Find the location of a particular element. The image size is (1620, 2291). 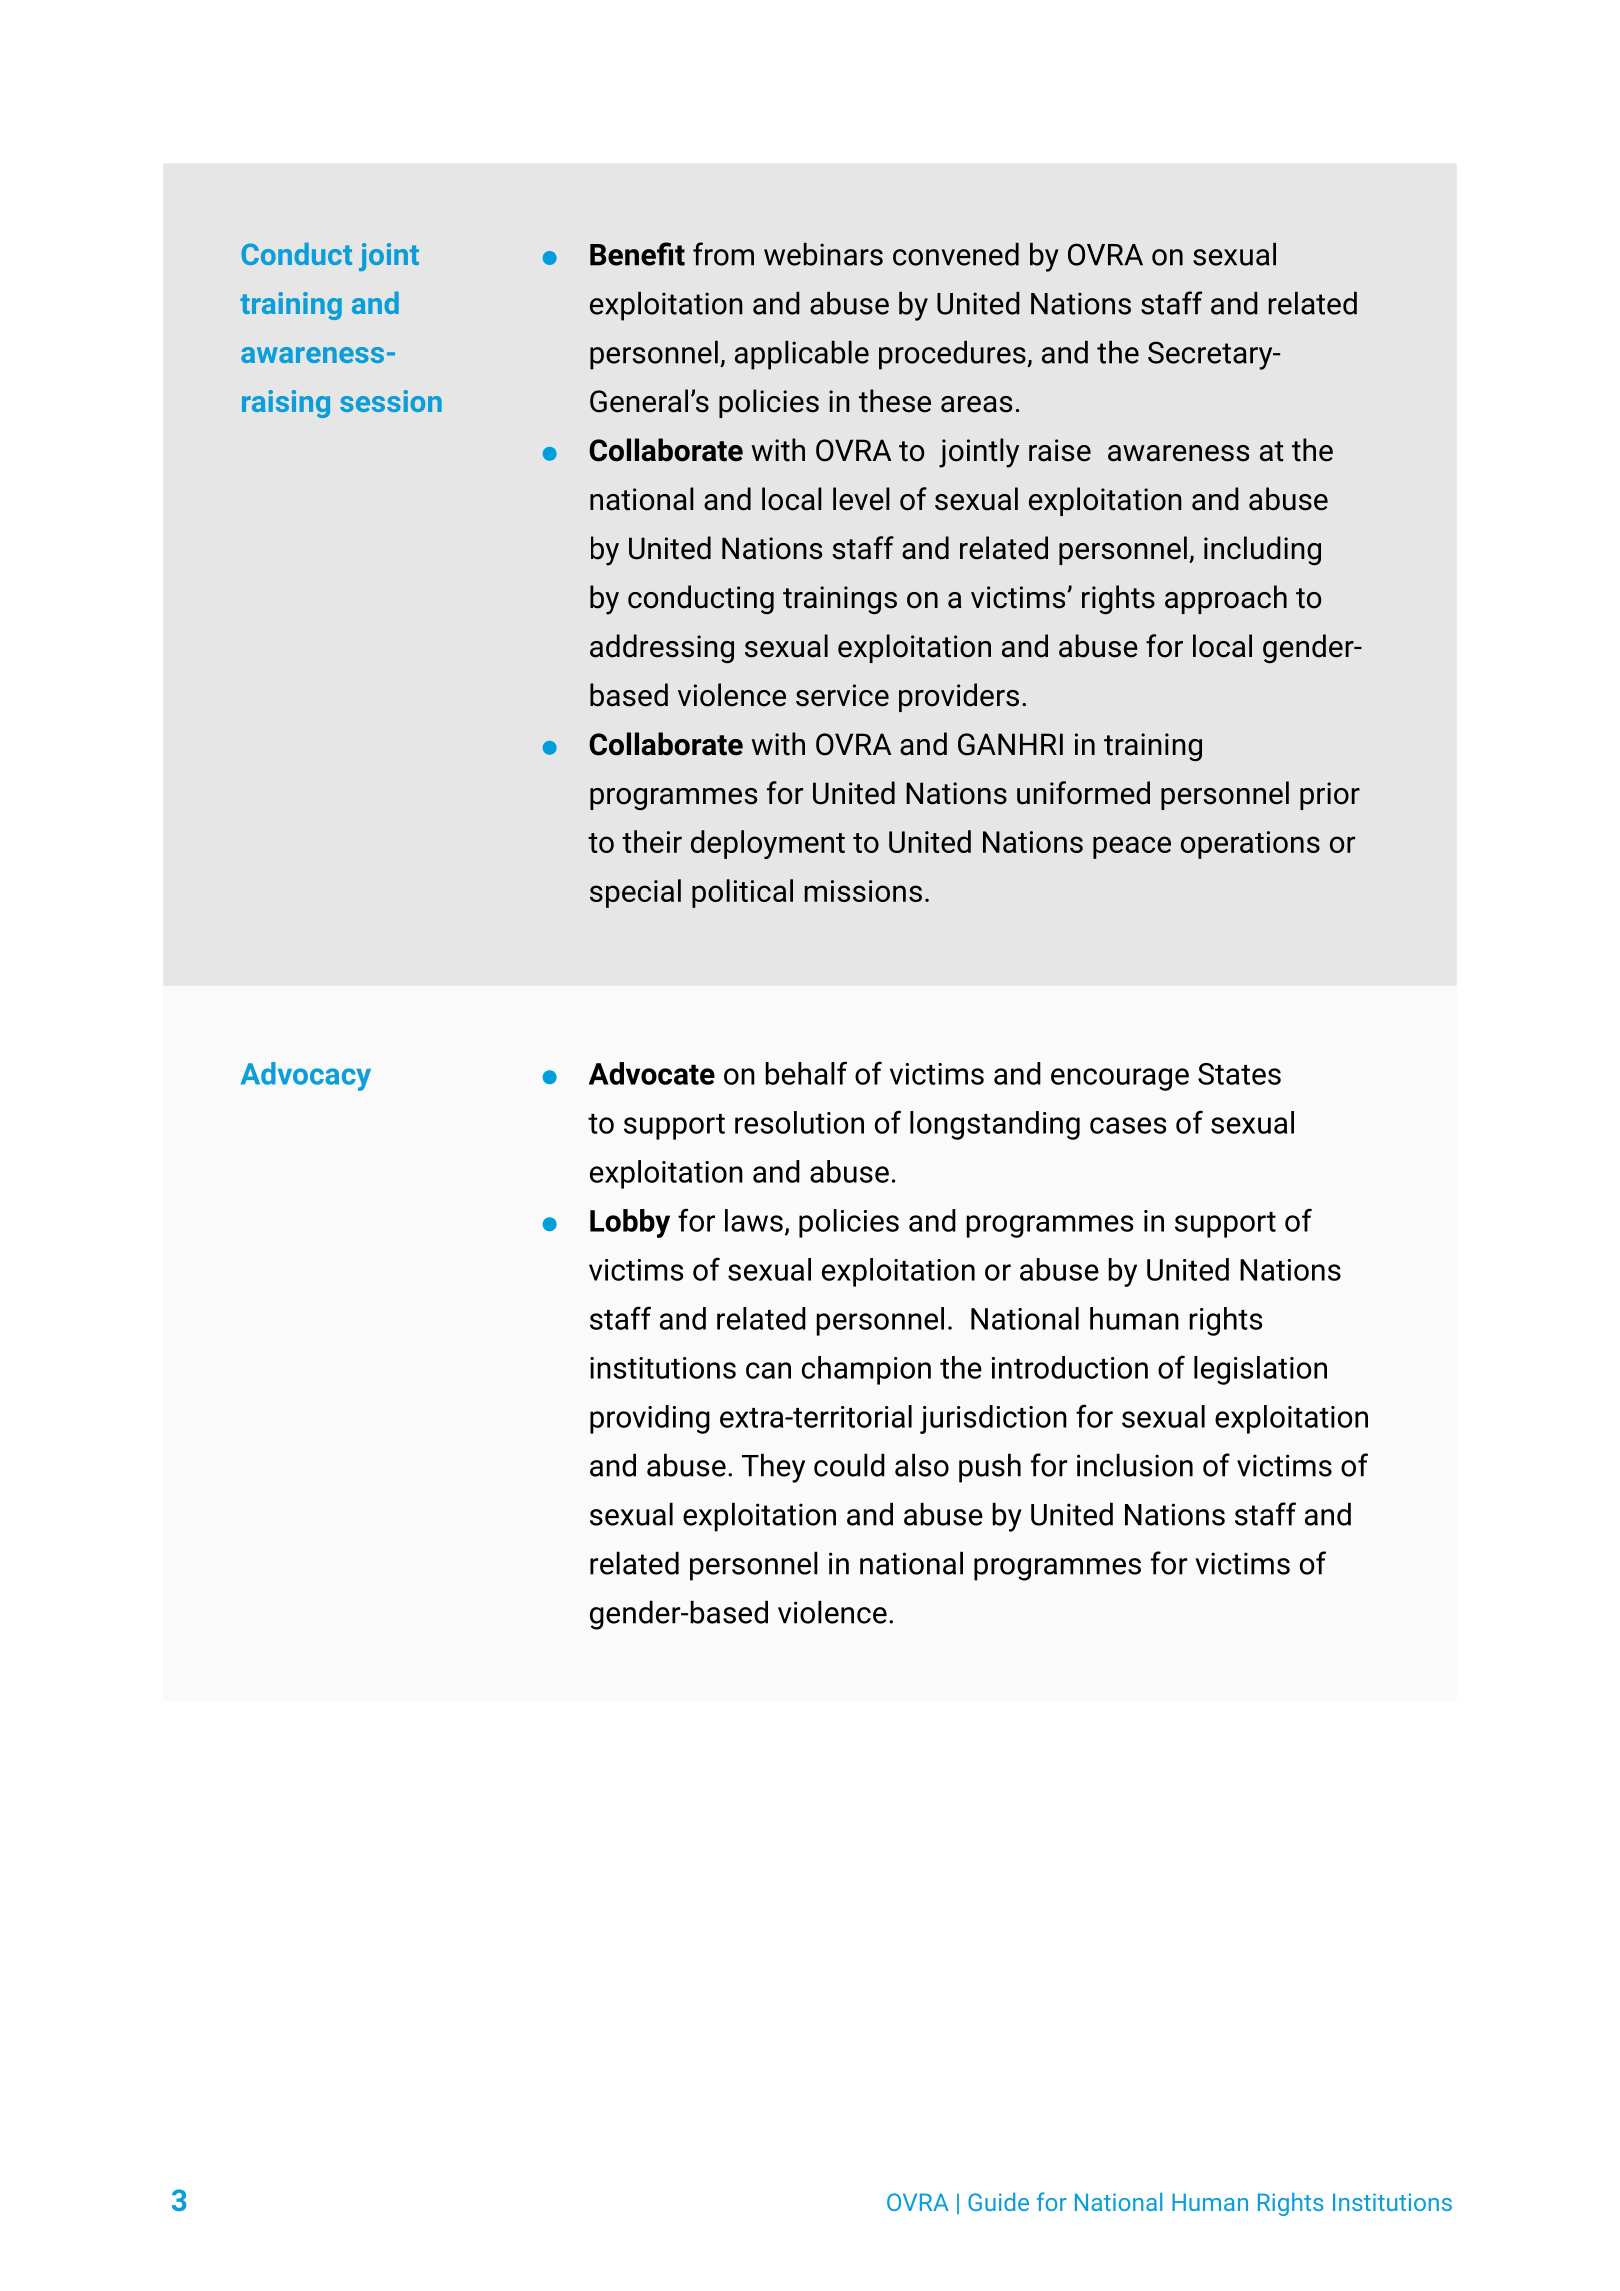

raise is located at coordinates (1060, 450).
